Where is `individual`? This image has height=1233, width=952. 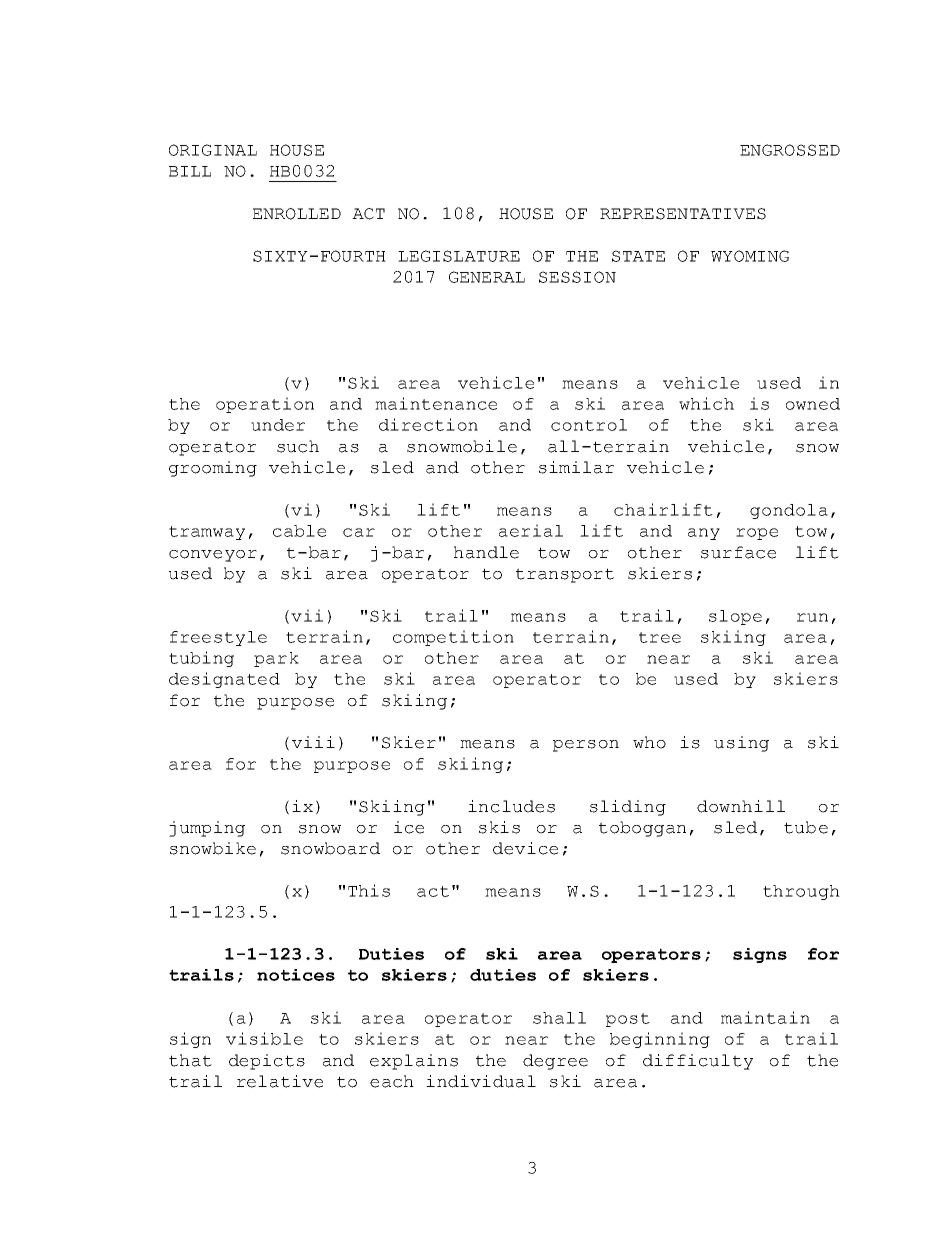 individual is located at coordinates (481, 1081).
